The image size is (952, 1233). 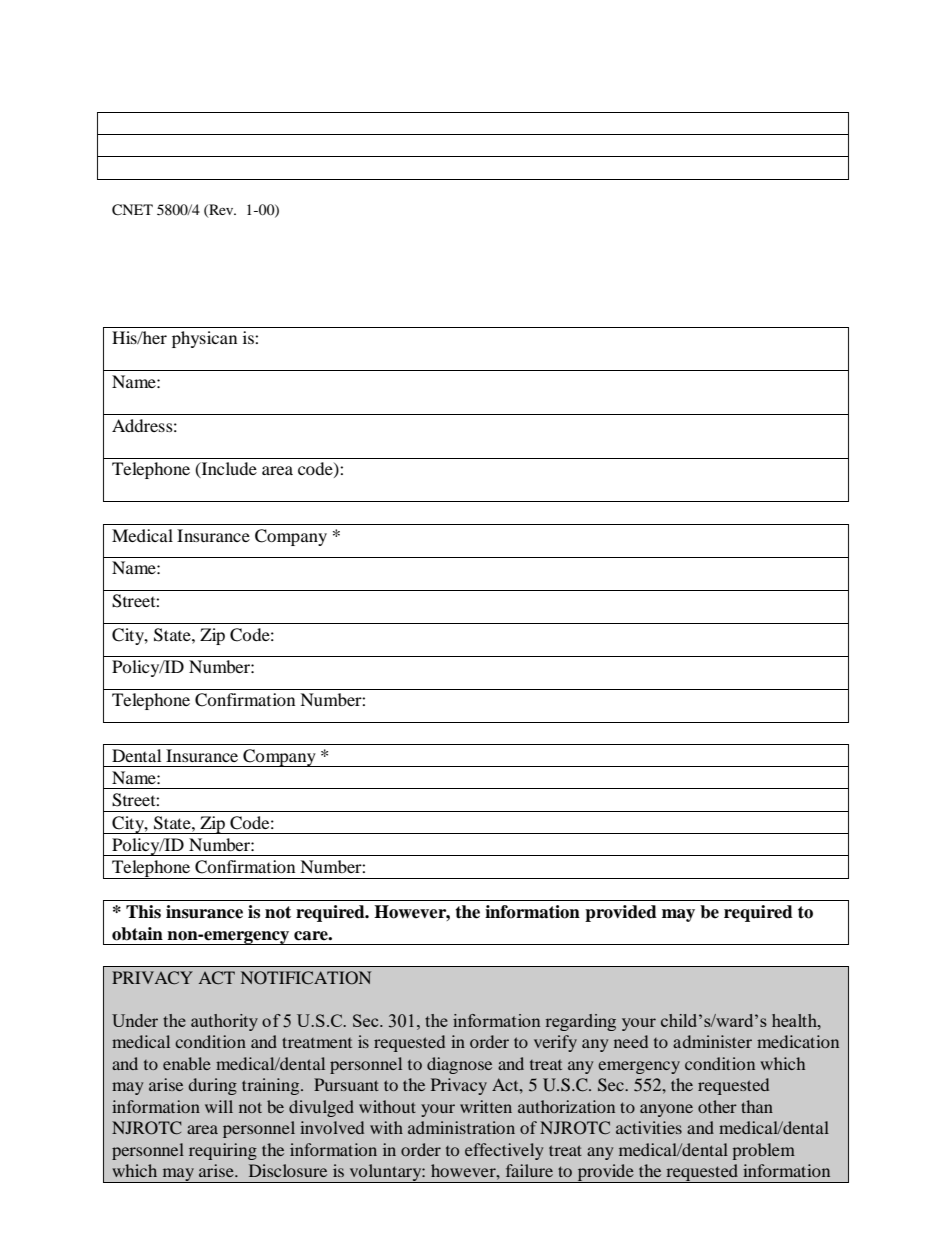 I want to click on This, so click(x=143, y=912).
